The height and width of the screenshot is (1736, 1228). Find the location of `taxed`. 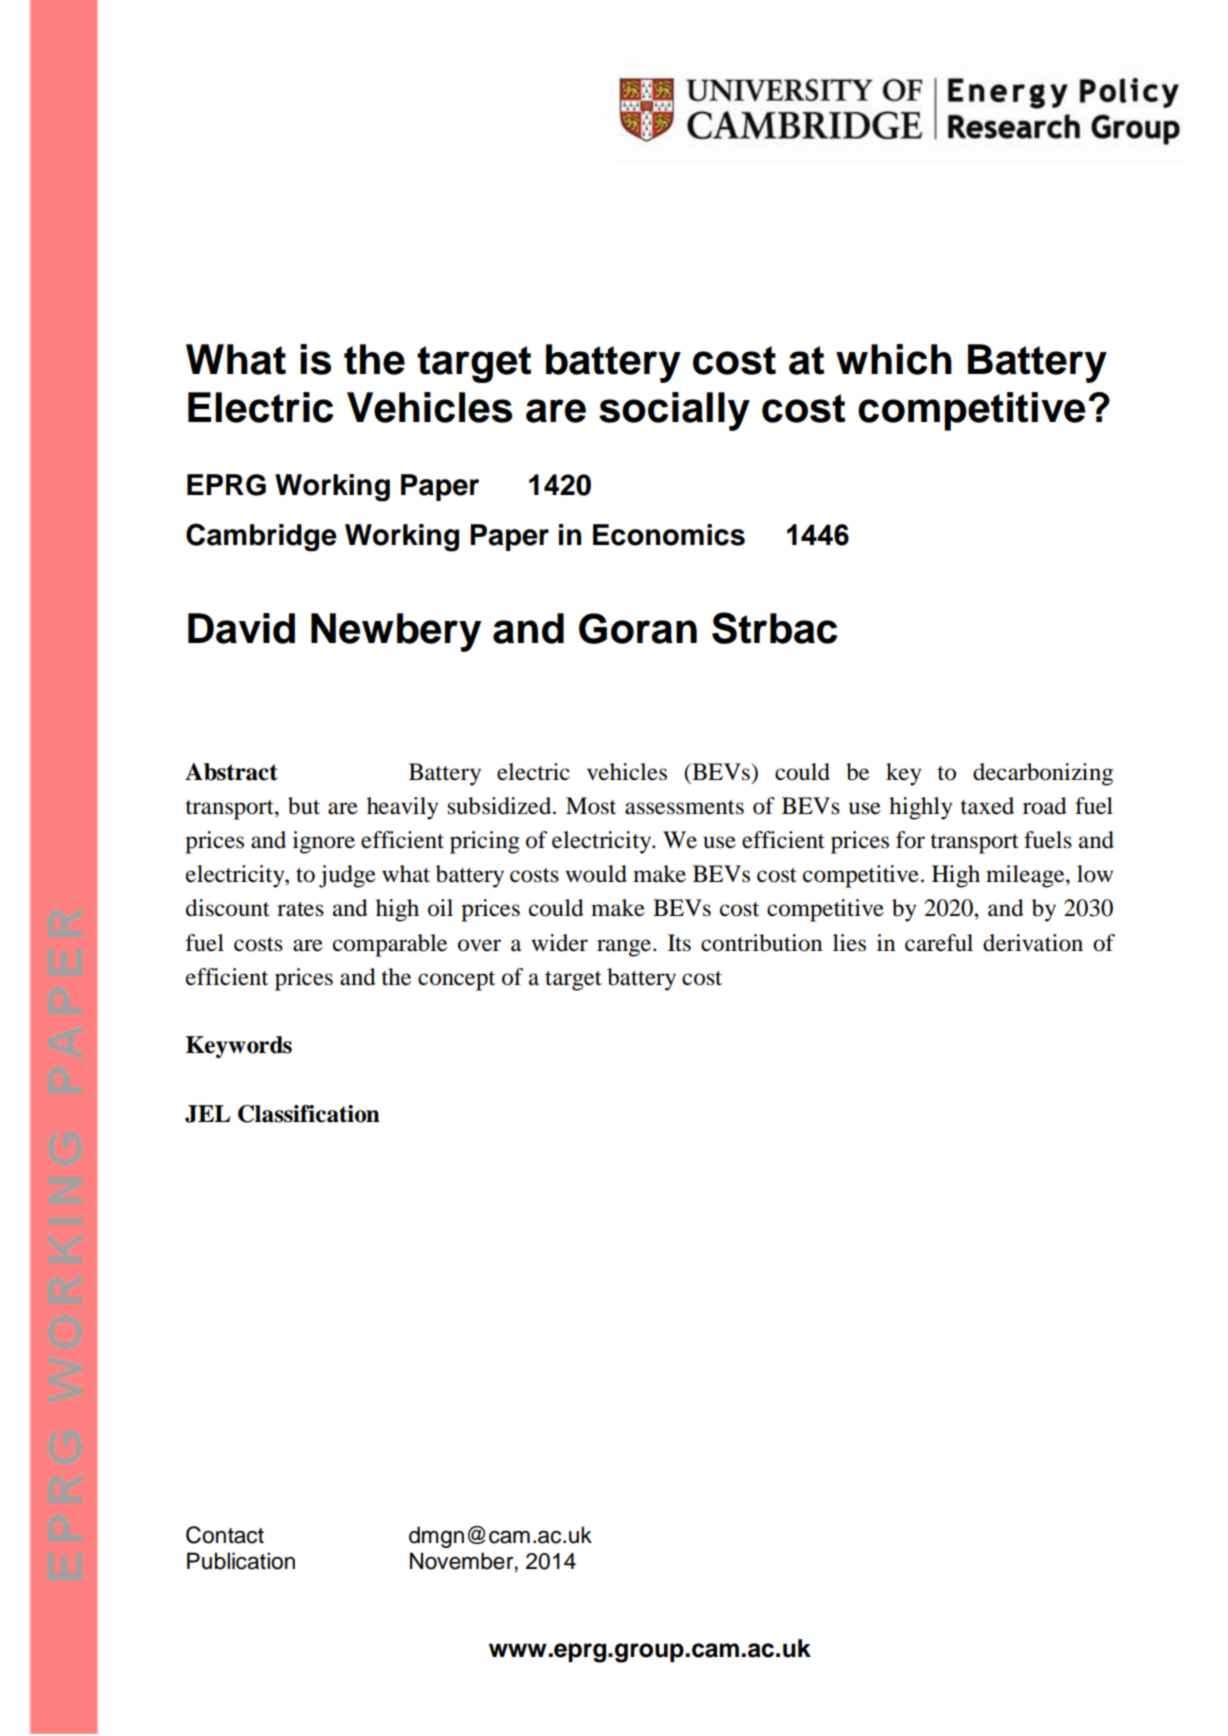

taxed is located at coordinates (987, 806).
